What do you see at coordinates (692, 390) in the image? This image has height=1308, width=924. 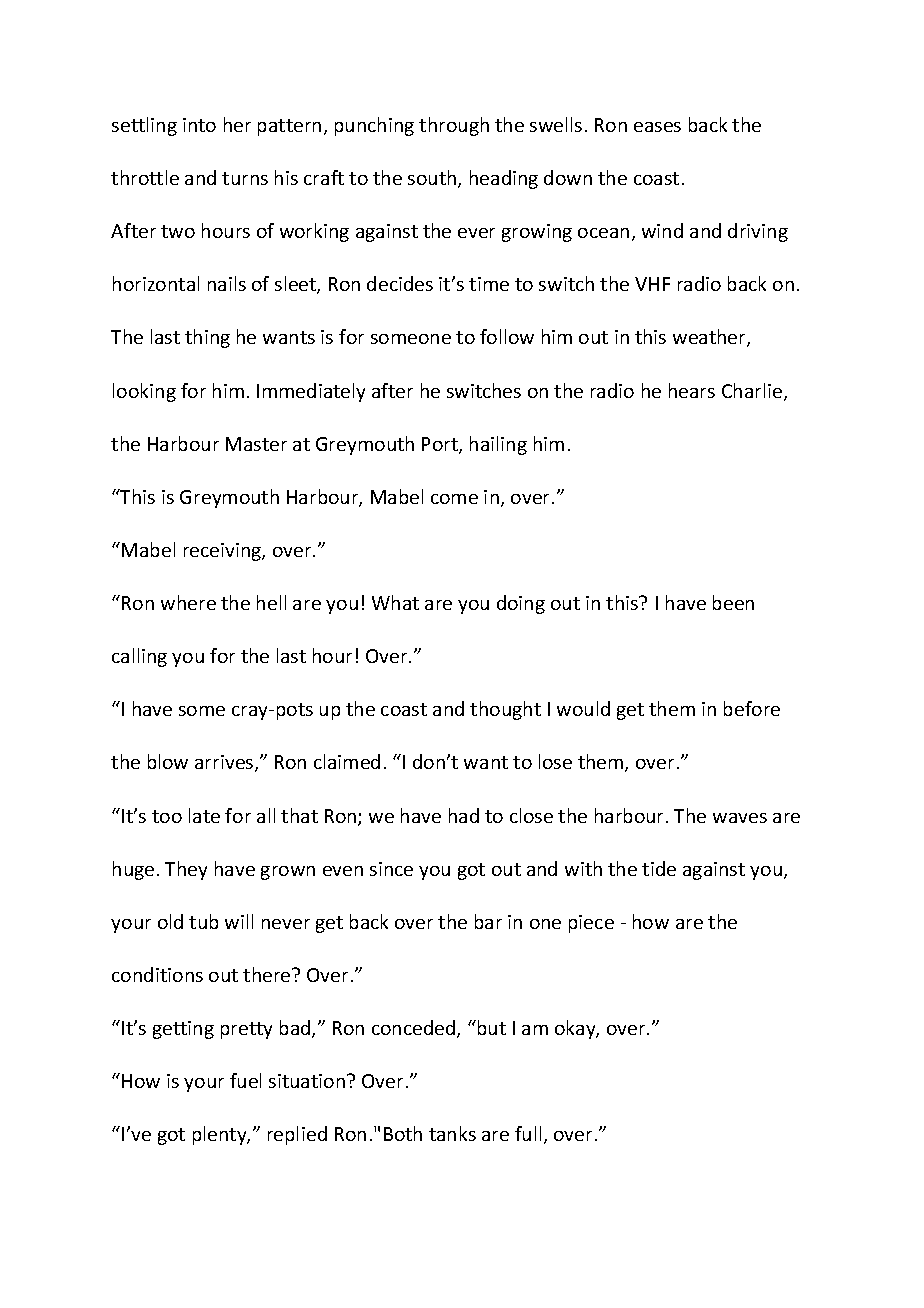 I see `hears` at bounding box center [692, 390].
